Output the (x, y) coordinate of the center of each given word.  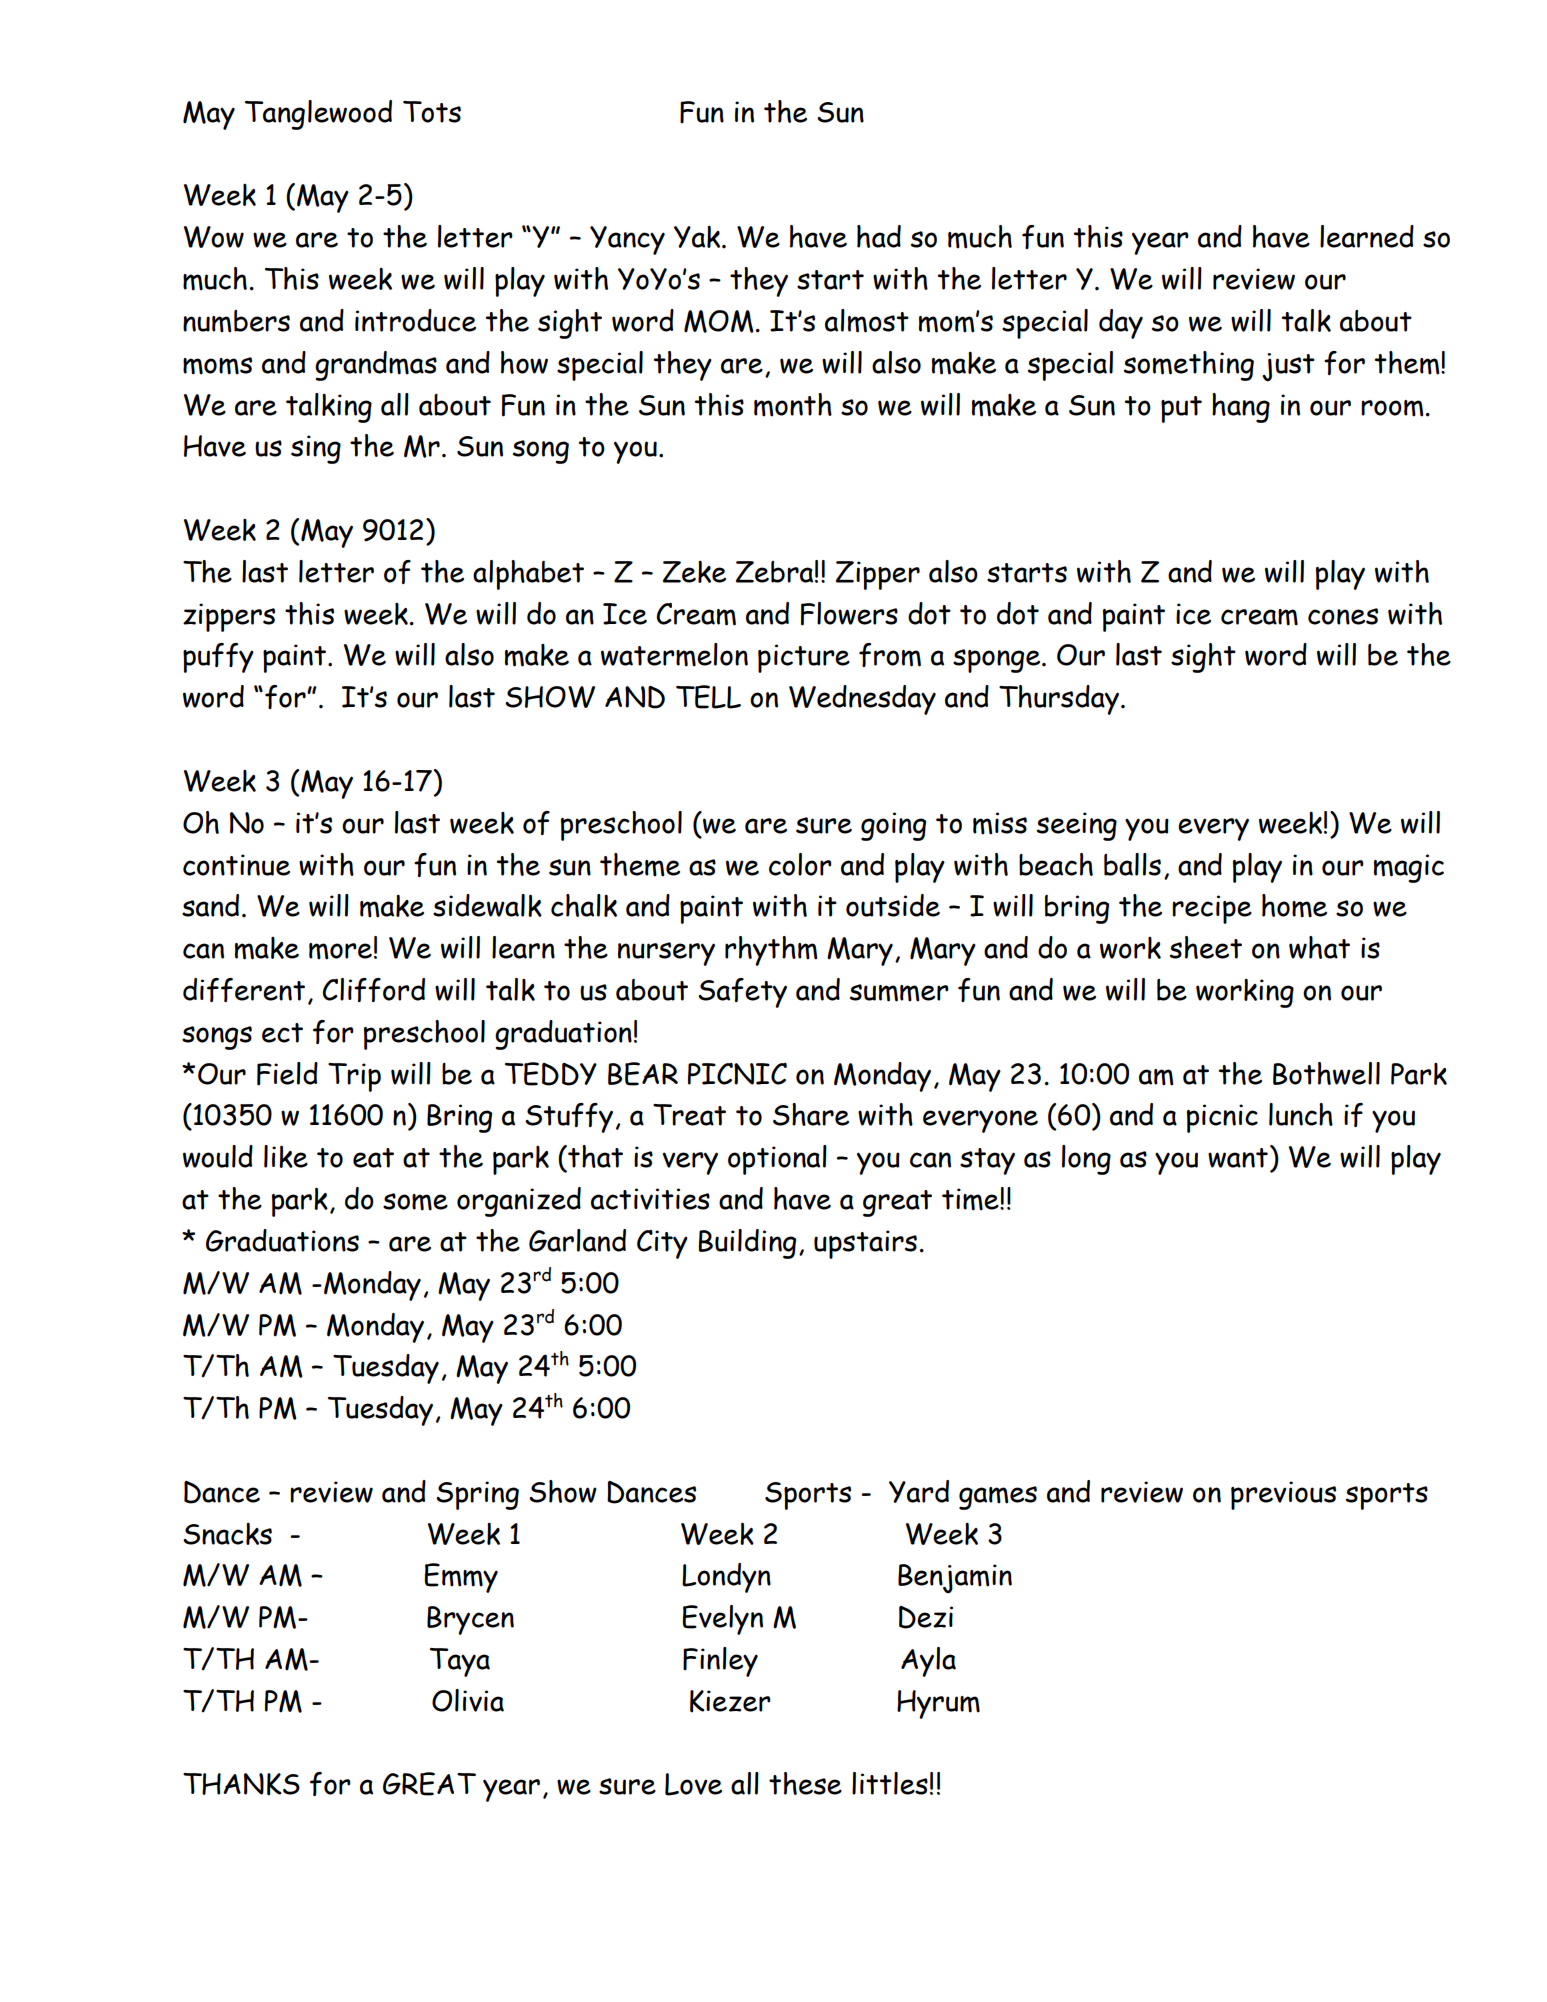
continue (236, 865)
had (879, 236)
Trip (354, 1077)
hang (1241, 408)
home (1294, 906)
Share (811, 1114)
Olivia (468, 1700)
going (893, 826)
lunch (1301, 1114)
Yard (919, 1491)
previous (1283, 1495)
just (1288, 367)
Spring (477, 1495)
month (793, 405)
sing (316, 449)
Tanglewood (318, 115)
